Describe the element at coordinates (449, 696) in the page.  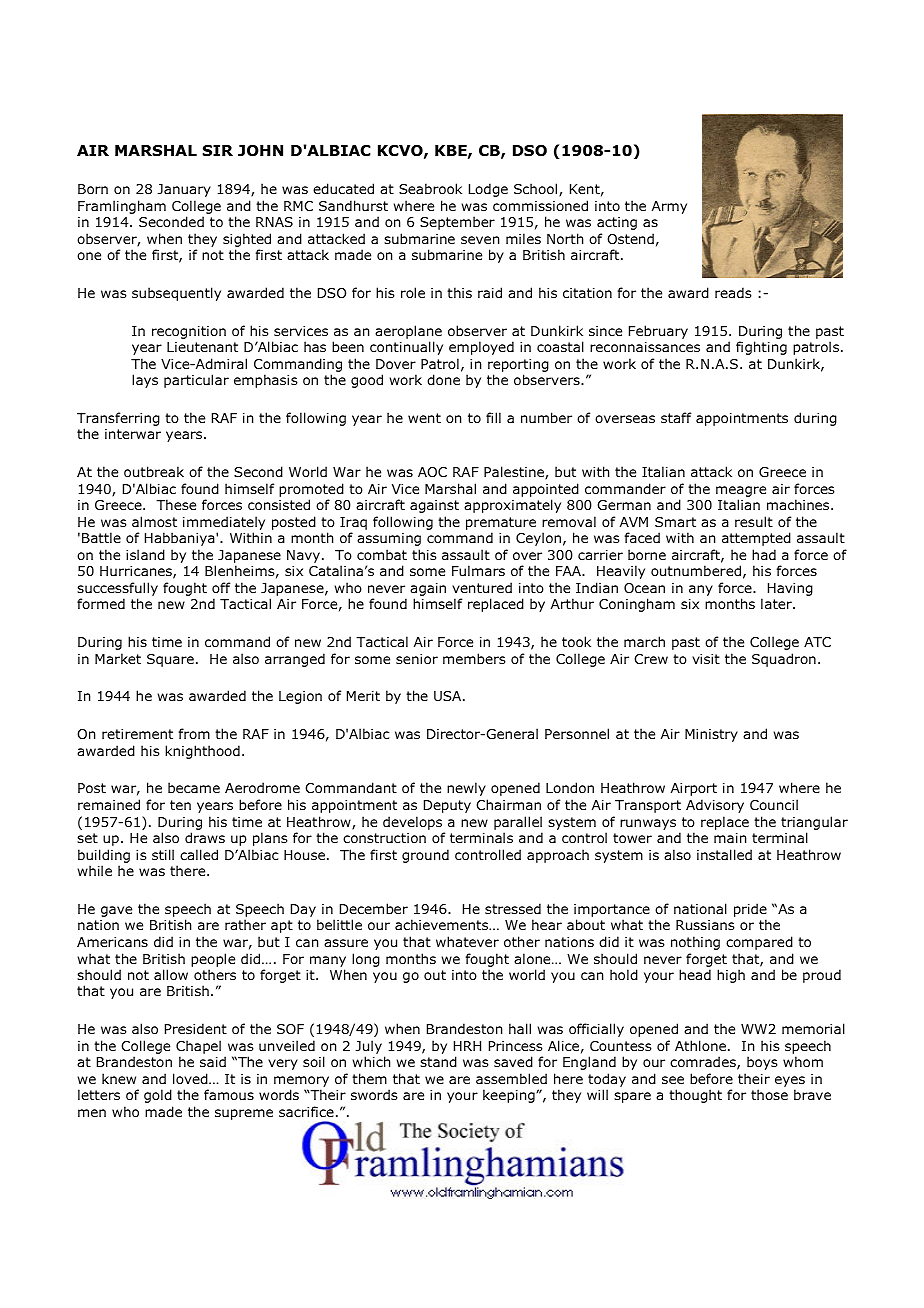
I see `USA` at that location.
